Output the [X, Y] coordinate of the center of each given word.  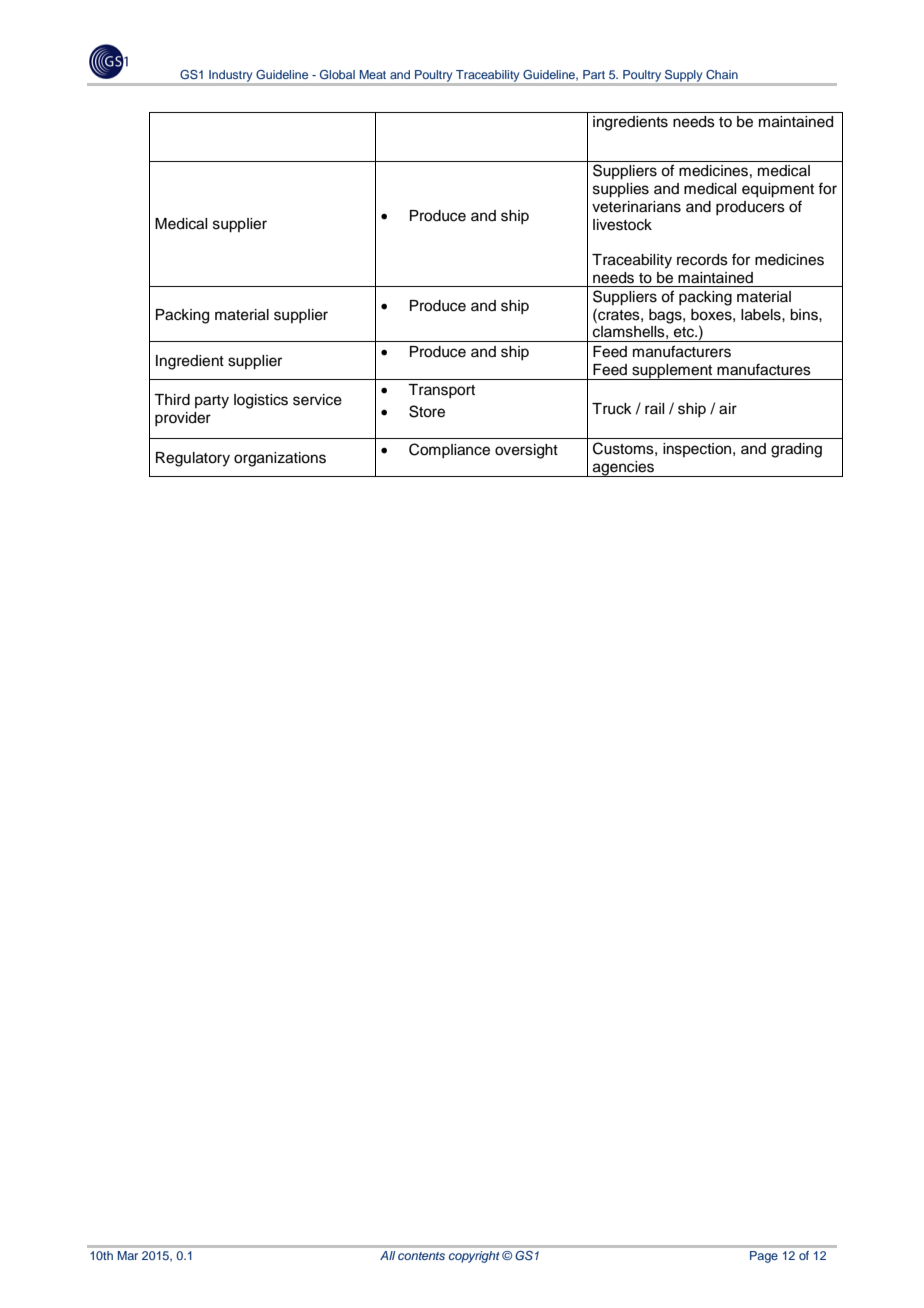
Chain [722, 74]
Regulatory [193, 459]
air [728, 409]
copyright [474, 1257]
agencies [623, 469]
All [387, 1255]
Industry [230, 76]
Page [764, 1257]
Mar [128, 1255]
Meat [373, 74]
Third [172, 400]
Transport [441, 391]
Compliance [449, 450]
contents [421, 1256]
